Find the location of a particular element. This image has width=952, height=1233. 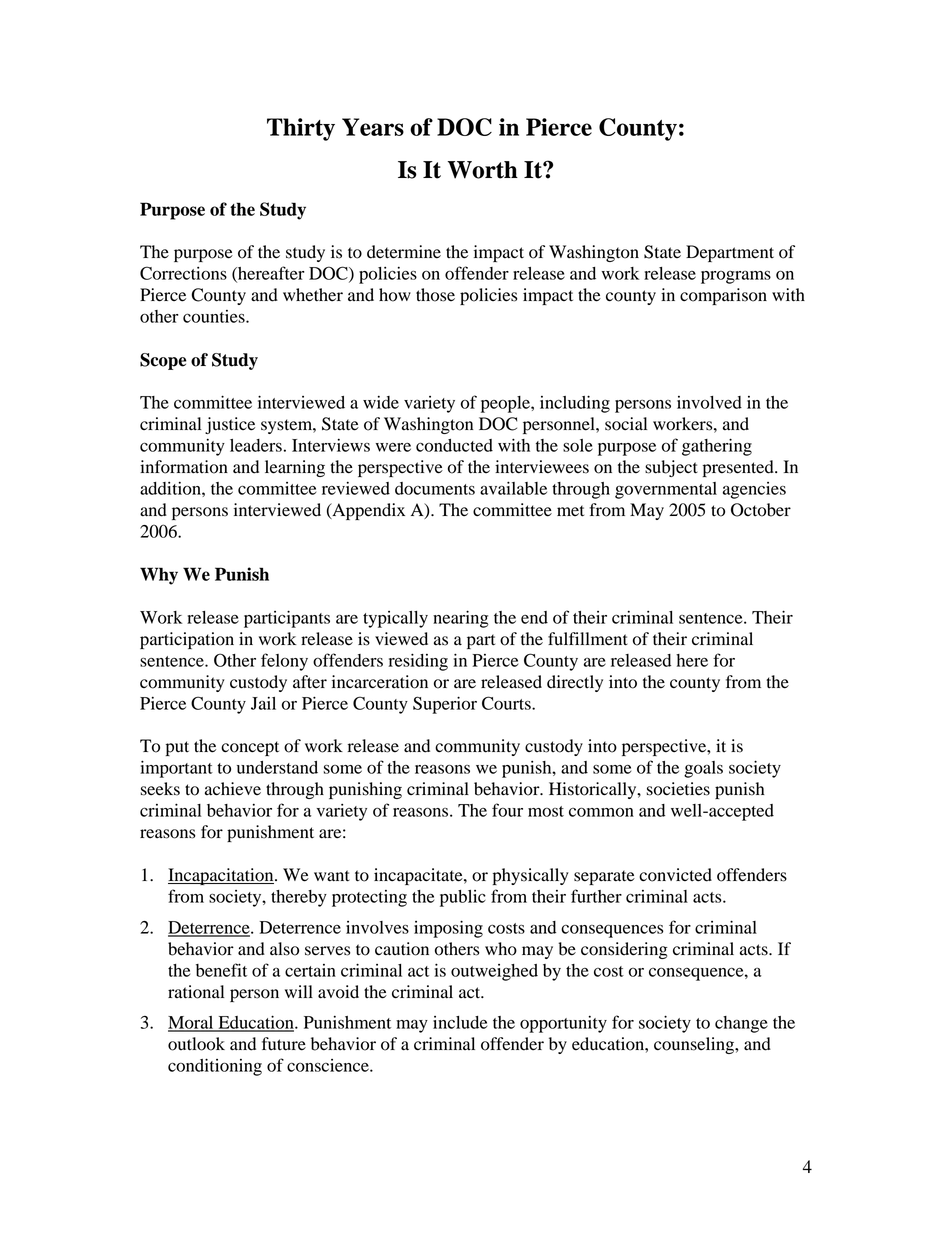

nearing is located at coordinates (461, 619).
